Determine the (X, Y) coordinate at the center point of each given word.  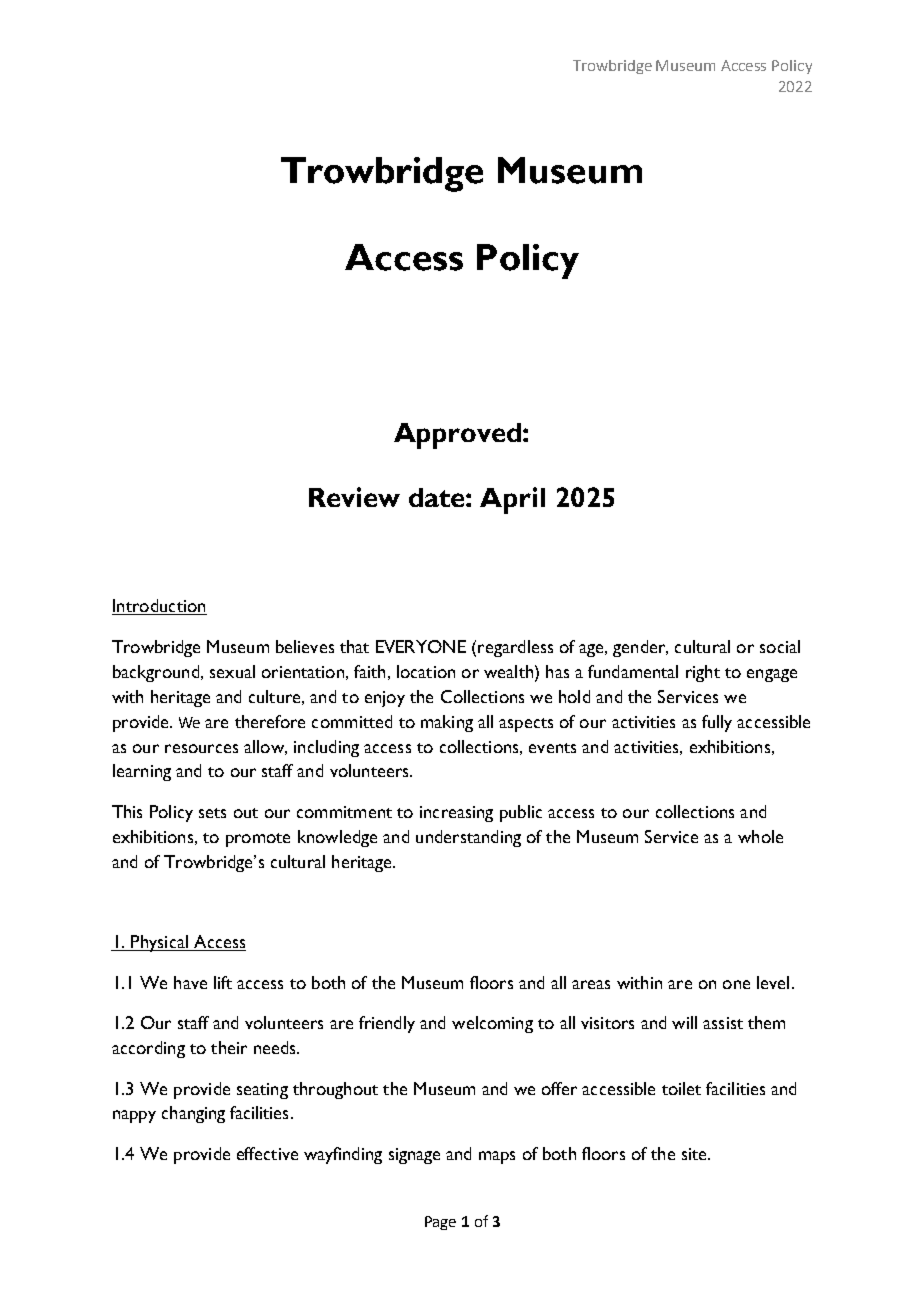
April (512, 500)
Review (354, 497)
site (695, 1154)
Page (440, 1223)
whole (760, 836)
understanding (468, 838)
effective (267, 1153)
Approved (459, 436)
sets (212, 813)
